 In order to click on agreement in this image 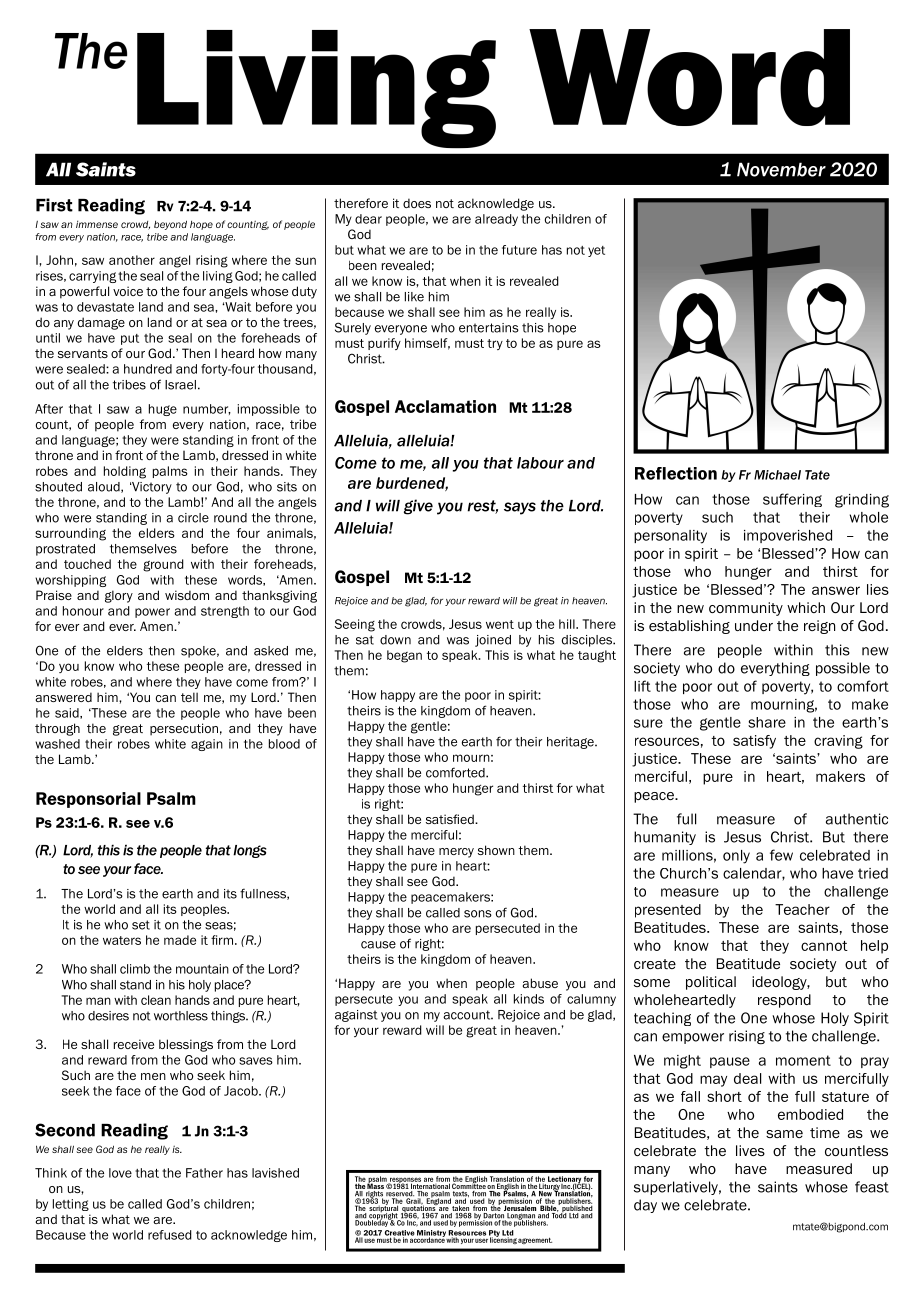, I will do `click(535, 1240)`.
